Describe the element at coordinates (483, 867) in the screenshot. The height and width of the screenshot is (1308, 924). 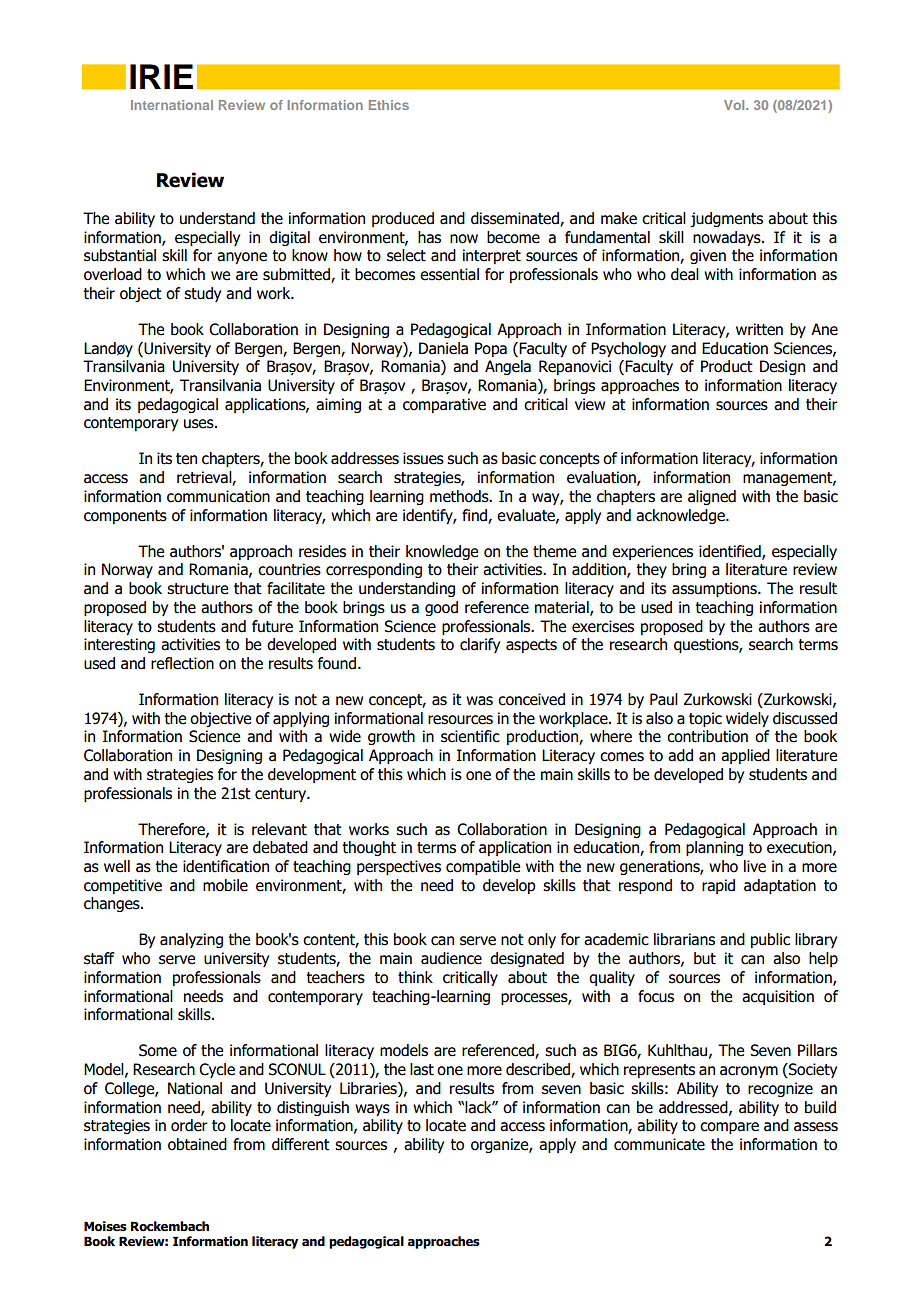
I see `compatible` at that location.
